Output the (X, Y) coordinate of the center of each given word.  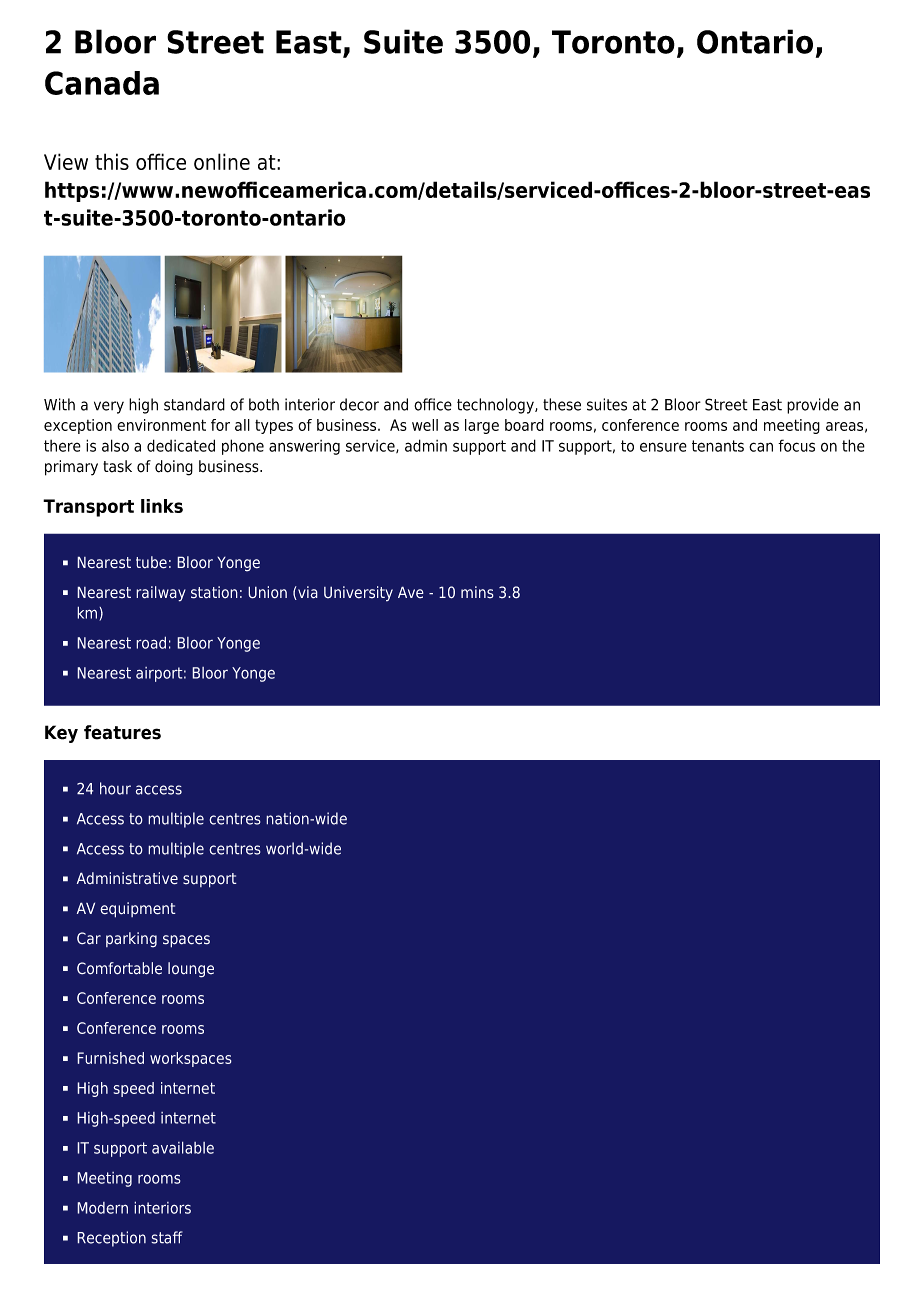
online (222, 161)
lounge (191, 970)
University (358, 594)
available (183, 1147)
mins (477, 592)
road (151, 642)
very (109, 407)
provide (813, 406)
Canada (102, 83)
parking (131, 940)
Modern (102, 1208)
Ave (411, 592)
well (425, 425)
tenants (718, 446)
